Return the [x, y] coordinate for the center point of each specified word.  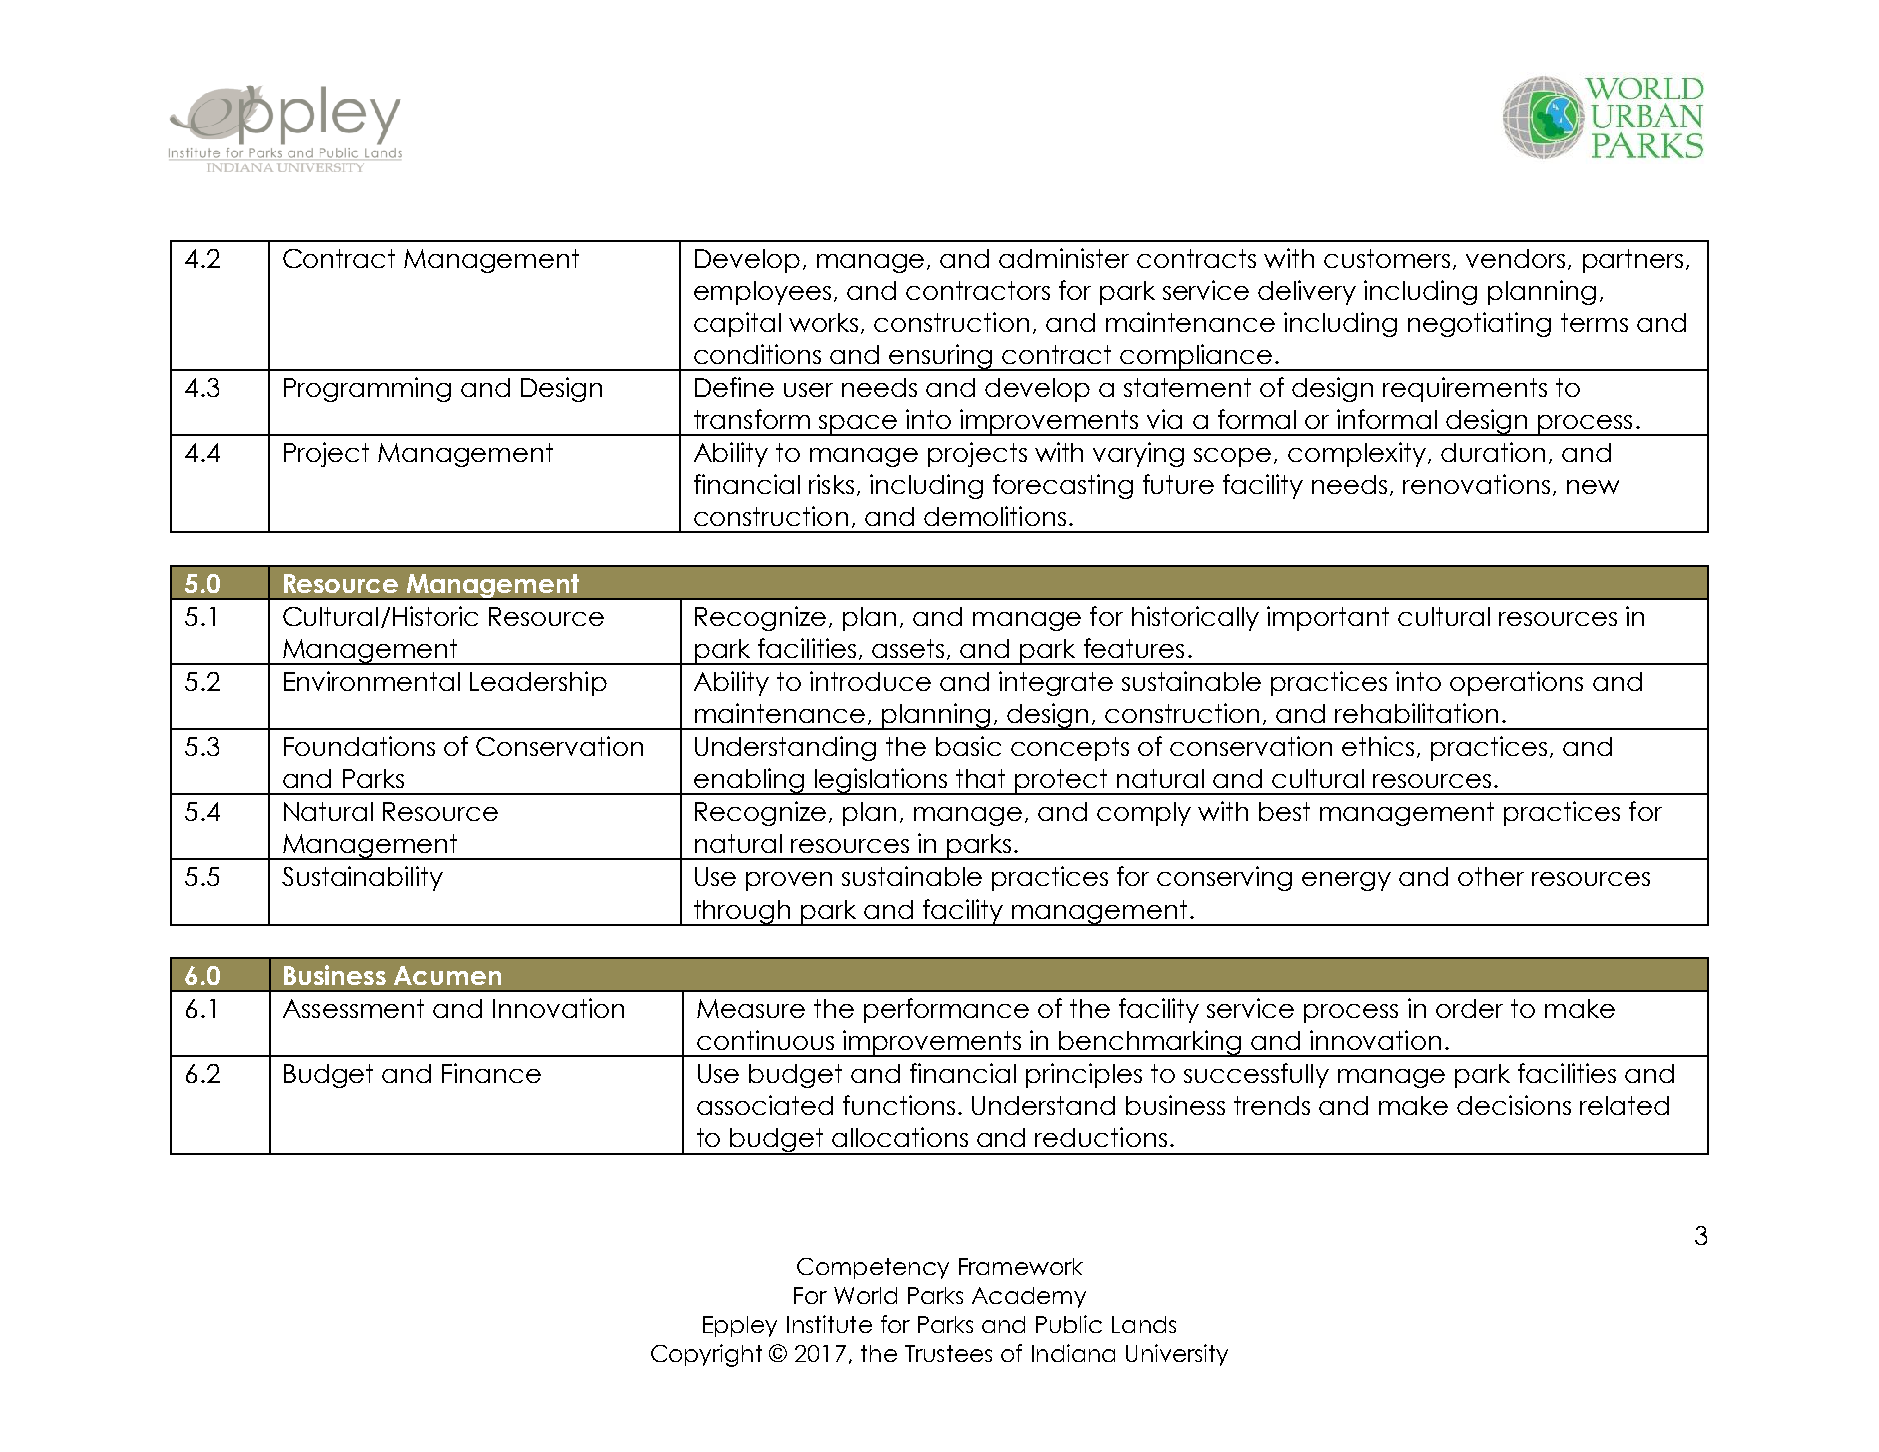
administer [1064, 258]
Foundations [359, 746]
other [1491, 876]
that [980, 778]
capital [737, 324]
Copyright [706, 1355]
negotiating [1479, 324]
